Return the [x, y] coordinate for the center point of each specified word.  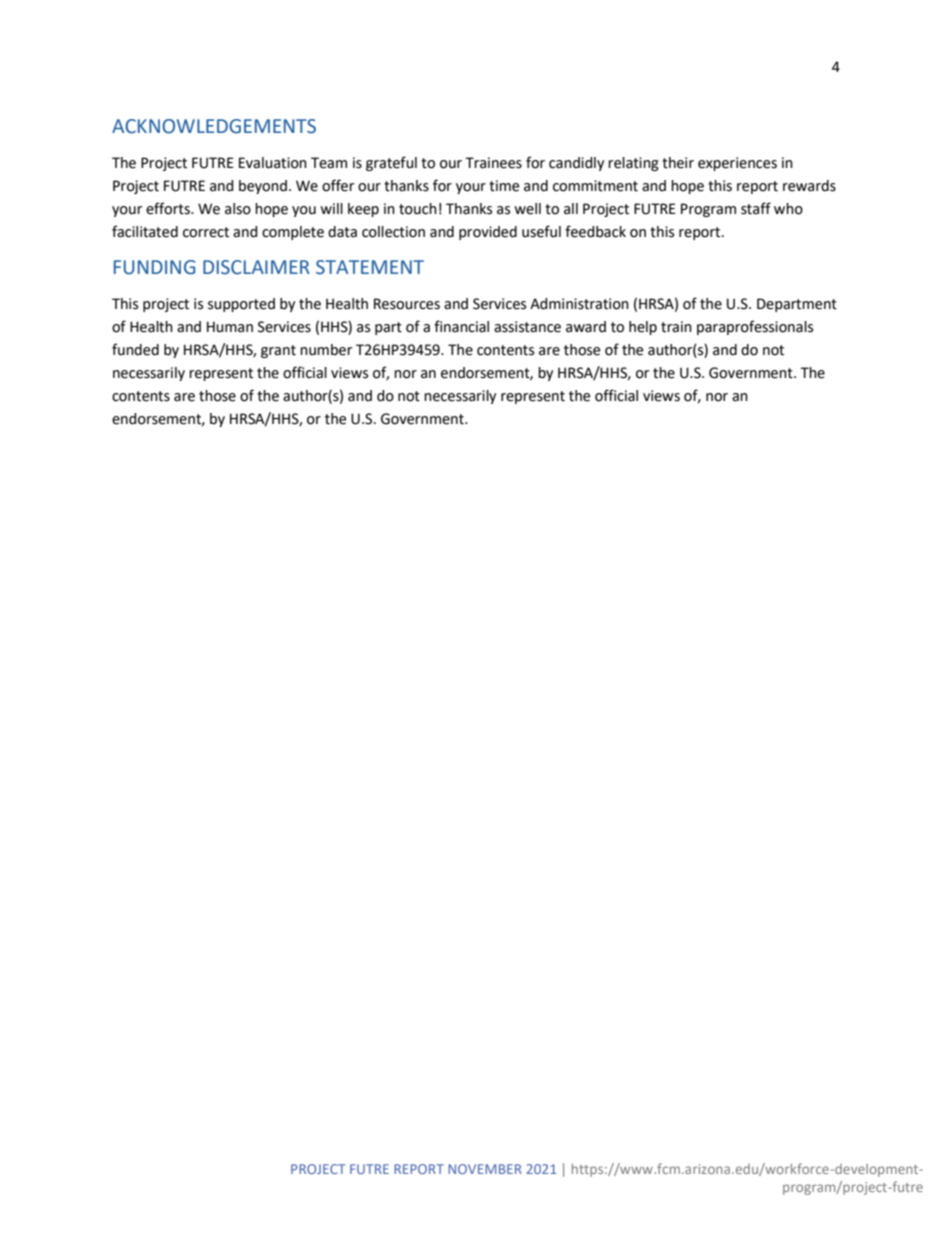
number [326, 350]
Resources [407, 304]
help [643, 328]
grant [278, 351]
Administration [579, 304]
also [238, 209]
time [504, 186]
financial [461, 326]
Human [230, 327]
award [586, 327]
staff [756, 208]
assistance [527, 327]
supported [241, 305]
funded [135, 349]
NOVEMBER [485, 1169]
